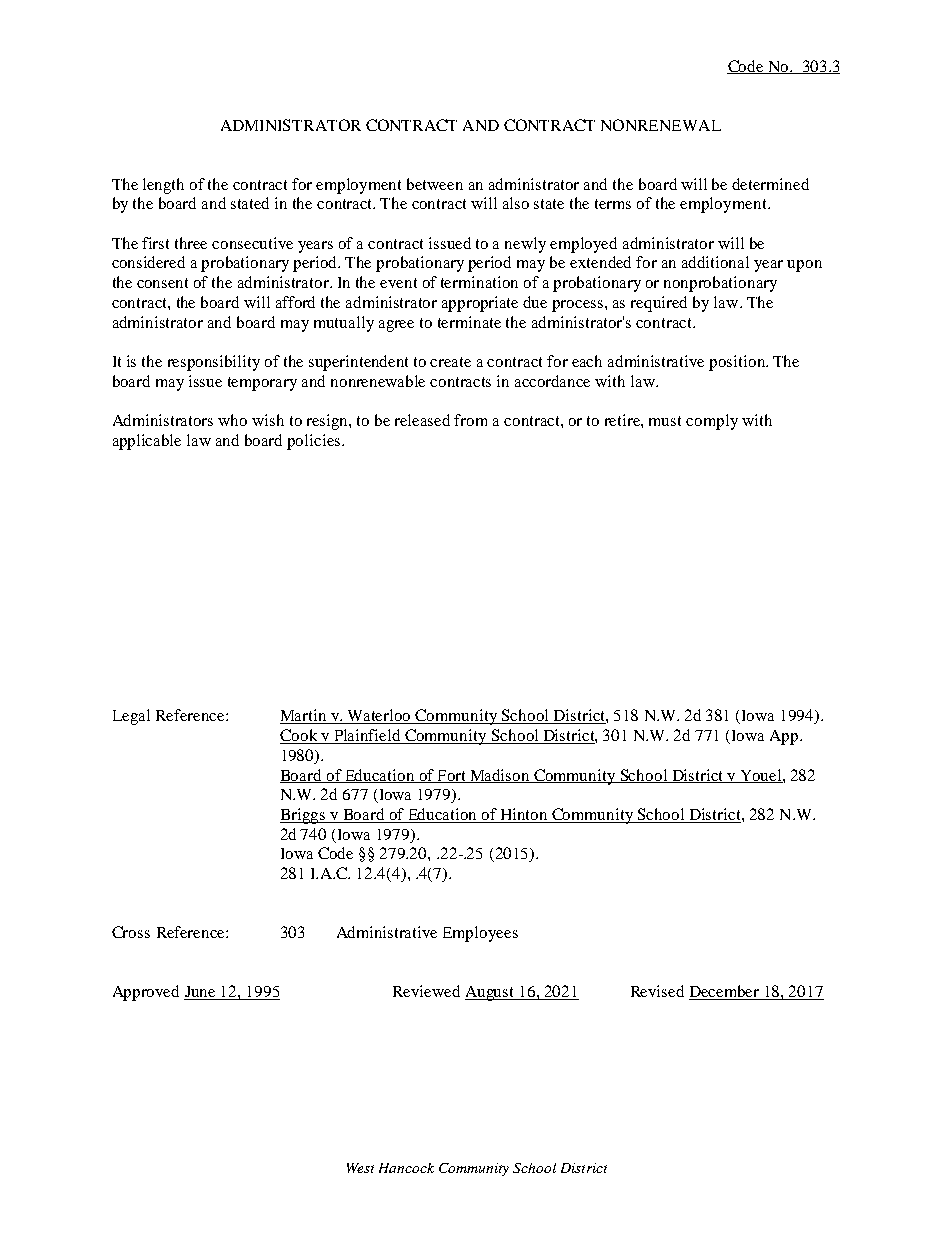  What do you see at coordinates (725, 992) in the screenshot?
I see `December` at bounding box center [725, 992].
